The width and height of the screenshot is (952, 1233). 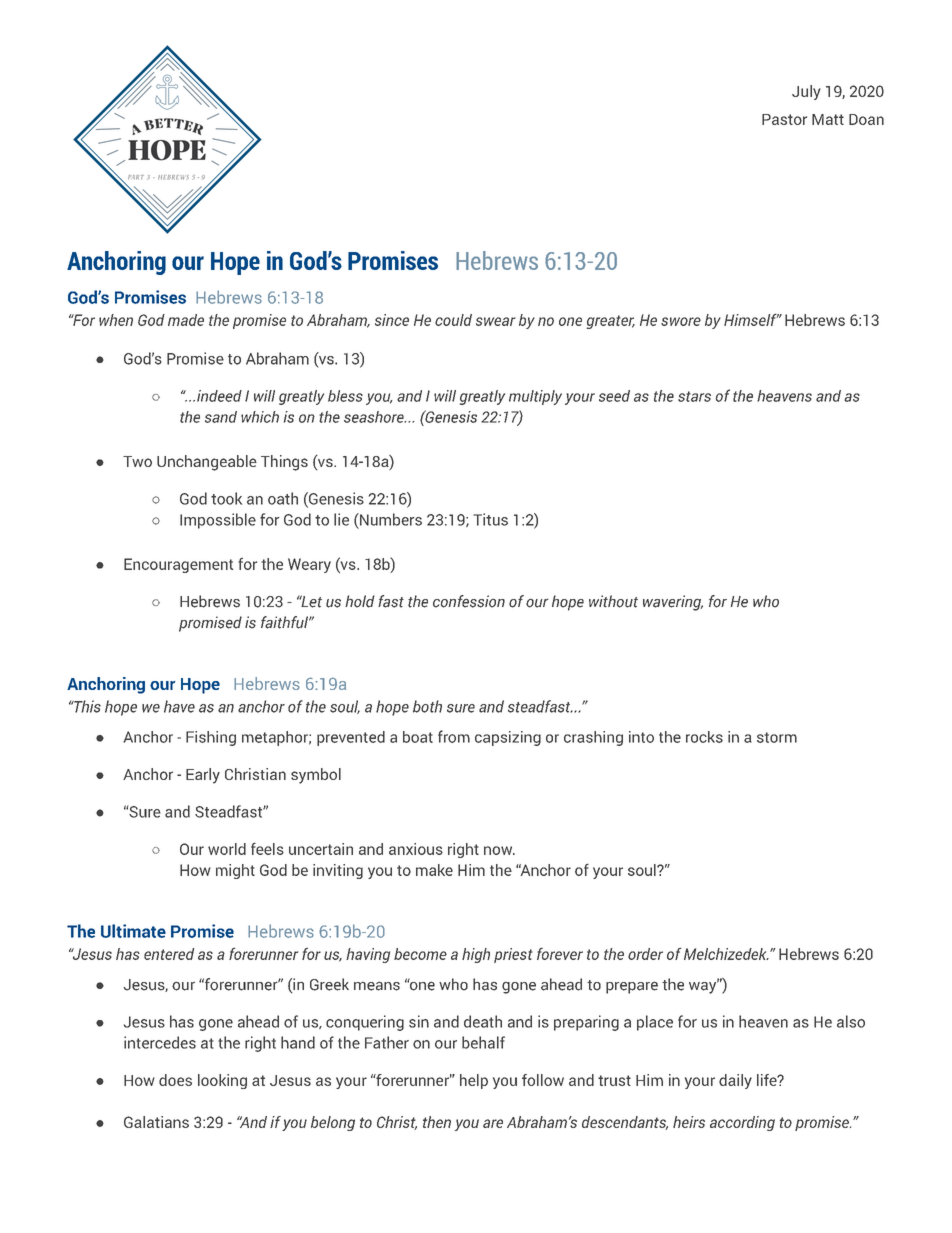 I want to click on Unchangeable, so click(x=207, y=463).
